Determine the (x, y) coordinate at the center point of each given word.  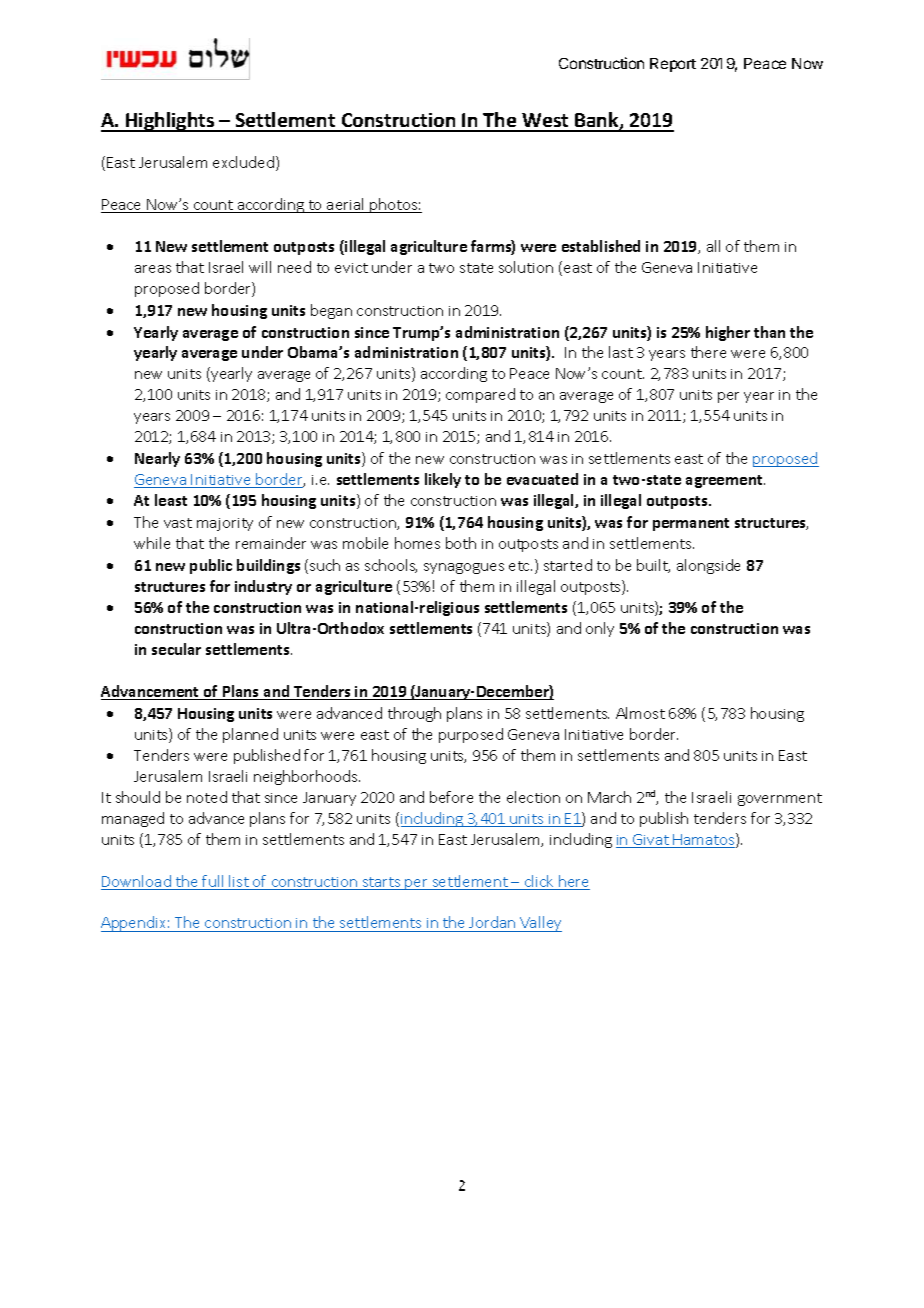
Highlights (170, 122)
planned (250, 735)
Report (673, 65)
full (213, 882)
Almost (640, 713)
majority (225, 524)
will (260, 267)
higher (728, 333)
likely (443, 480)
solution (526, 267)
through (414, 714)
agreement (725, 481)
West (545, 122)
